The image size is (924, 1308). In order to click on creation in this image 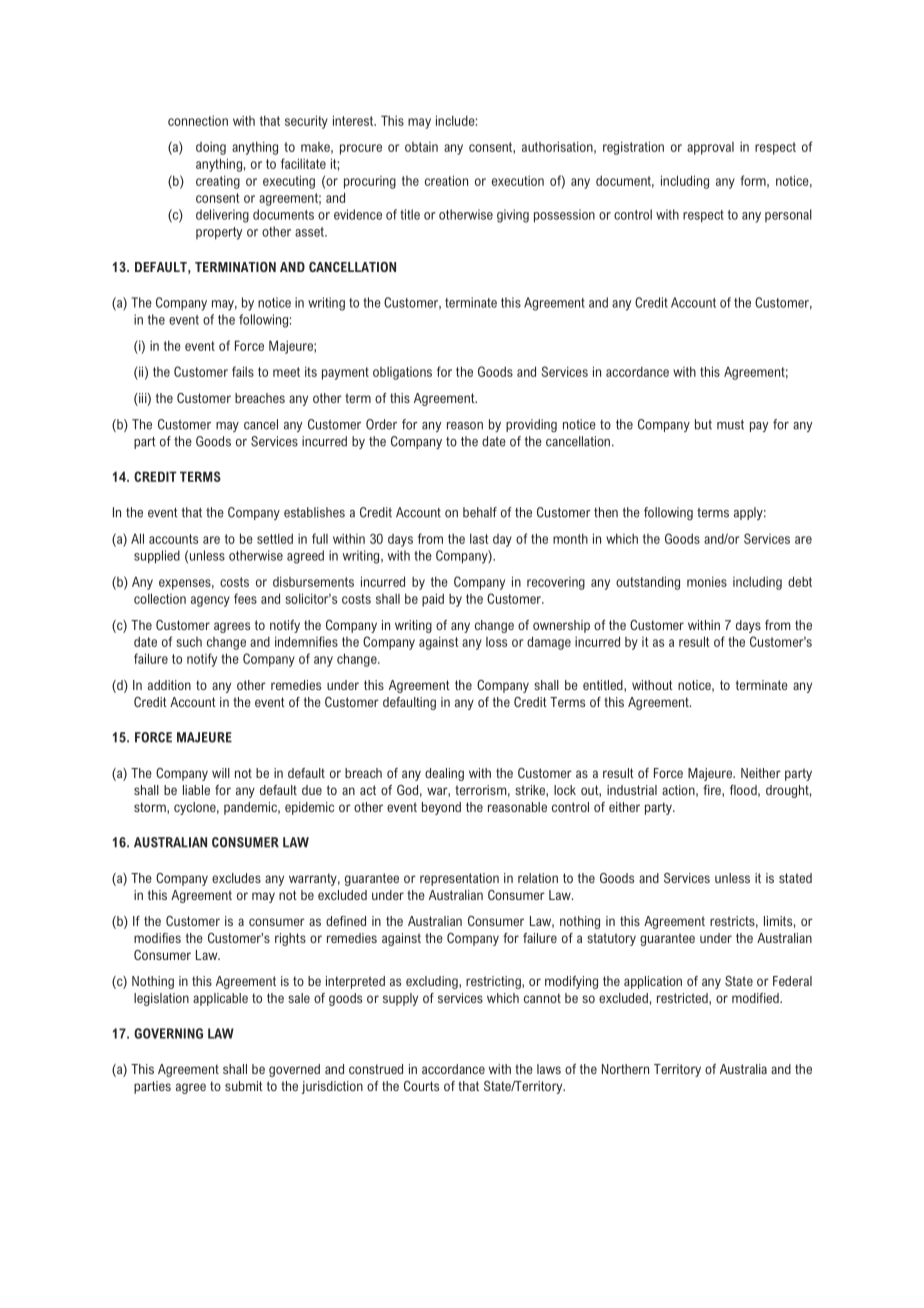, I will do `click(446, 180)`.
